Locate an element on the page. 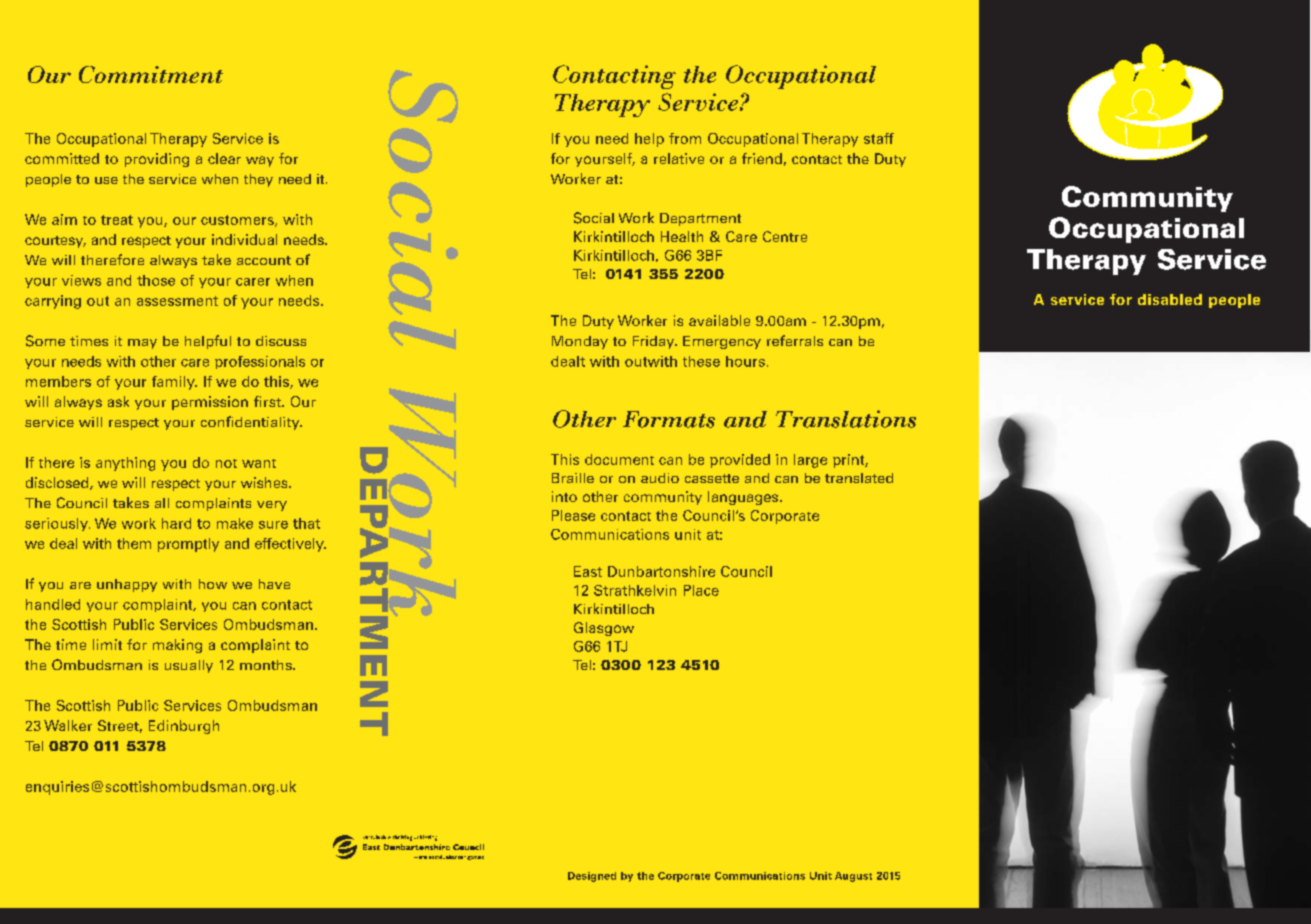 The image size is (1311, 924). from is located at coordinates (685, 138).
